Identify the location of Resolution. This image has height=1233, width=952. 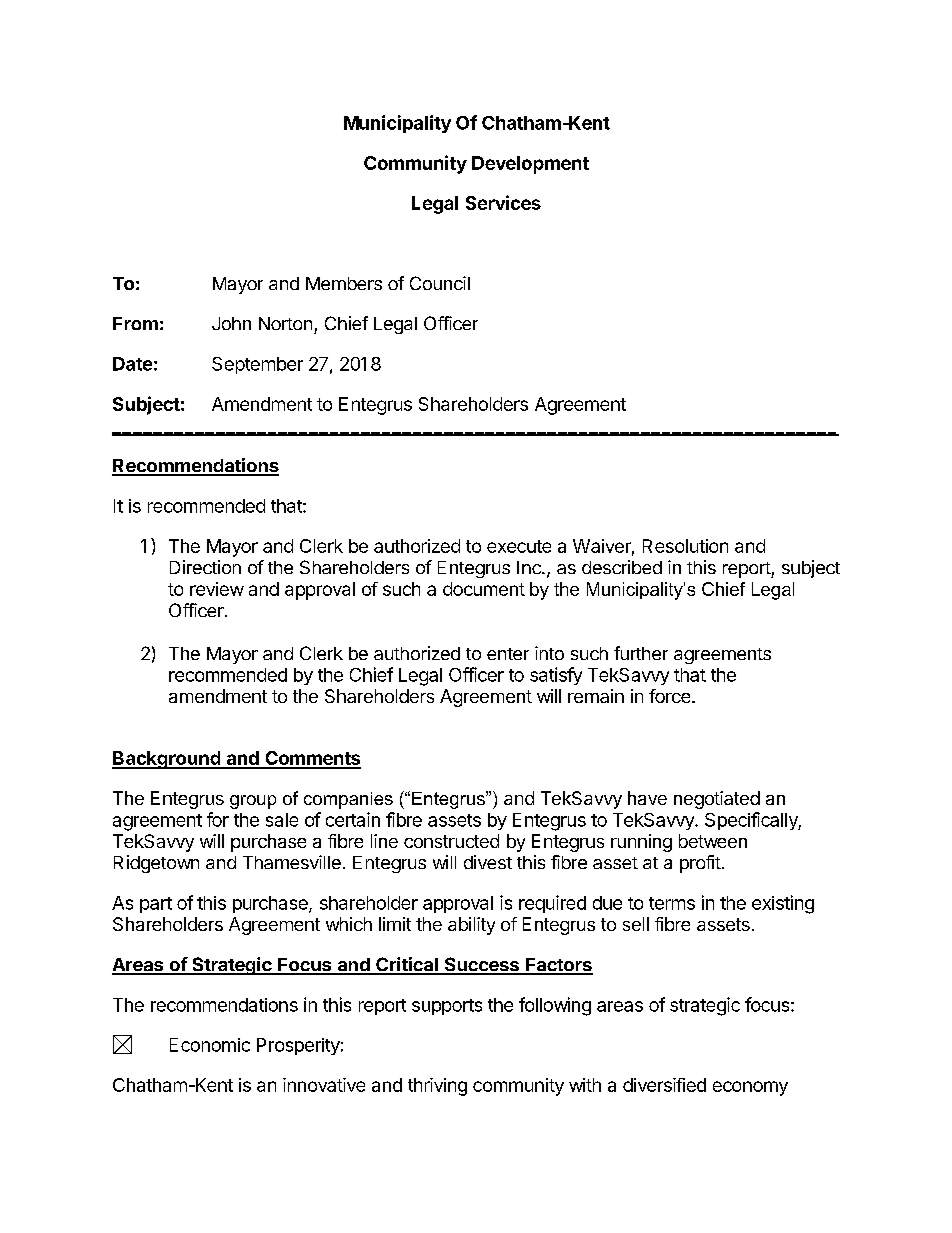
(685, 546).
